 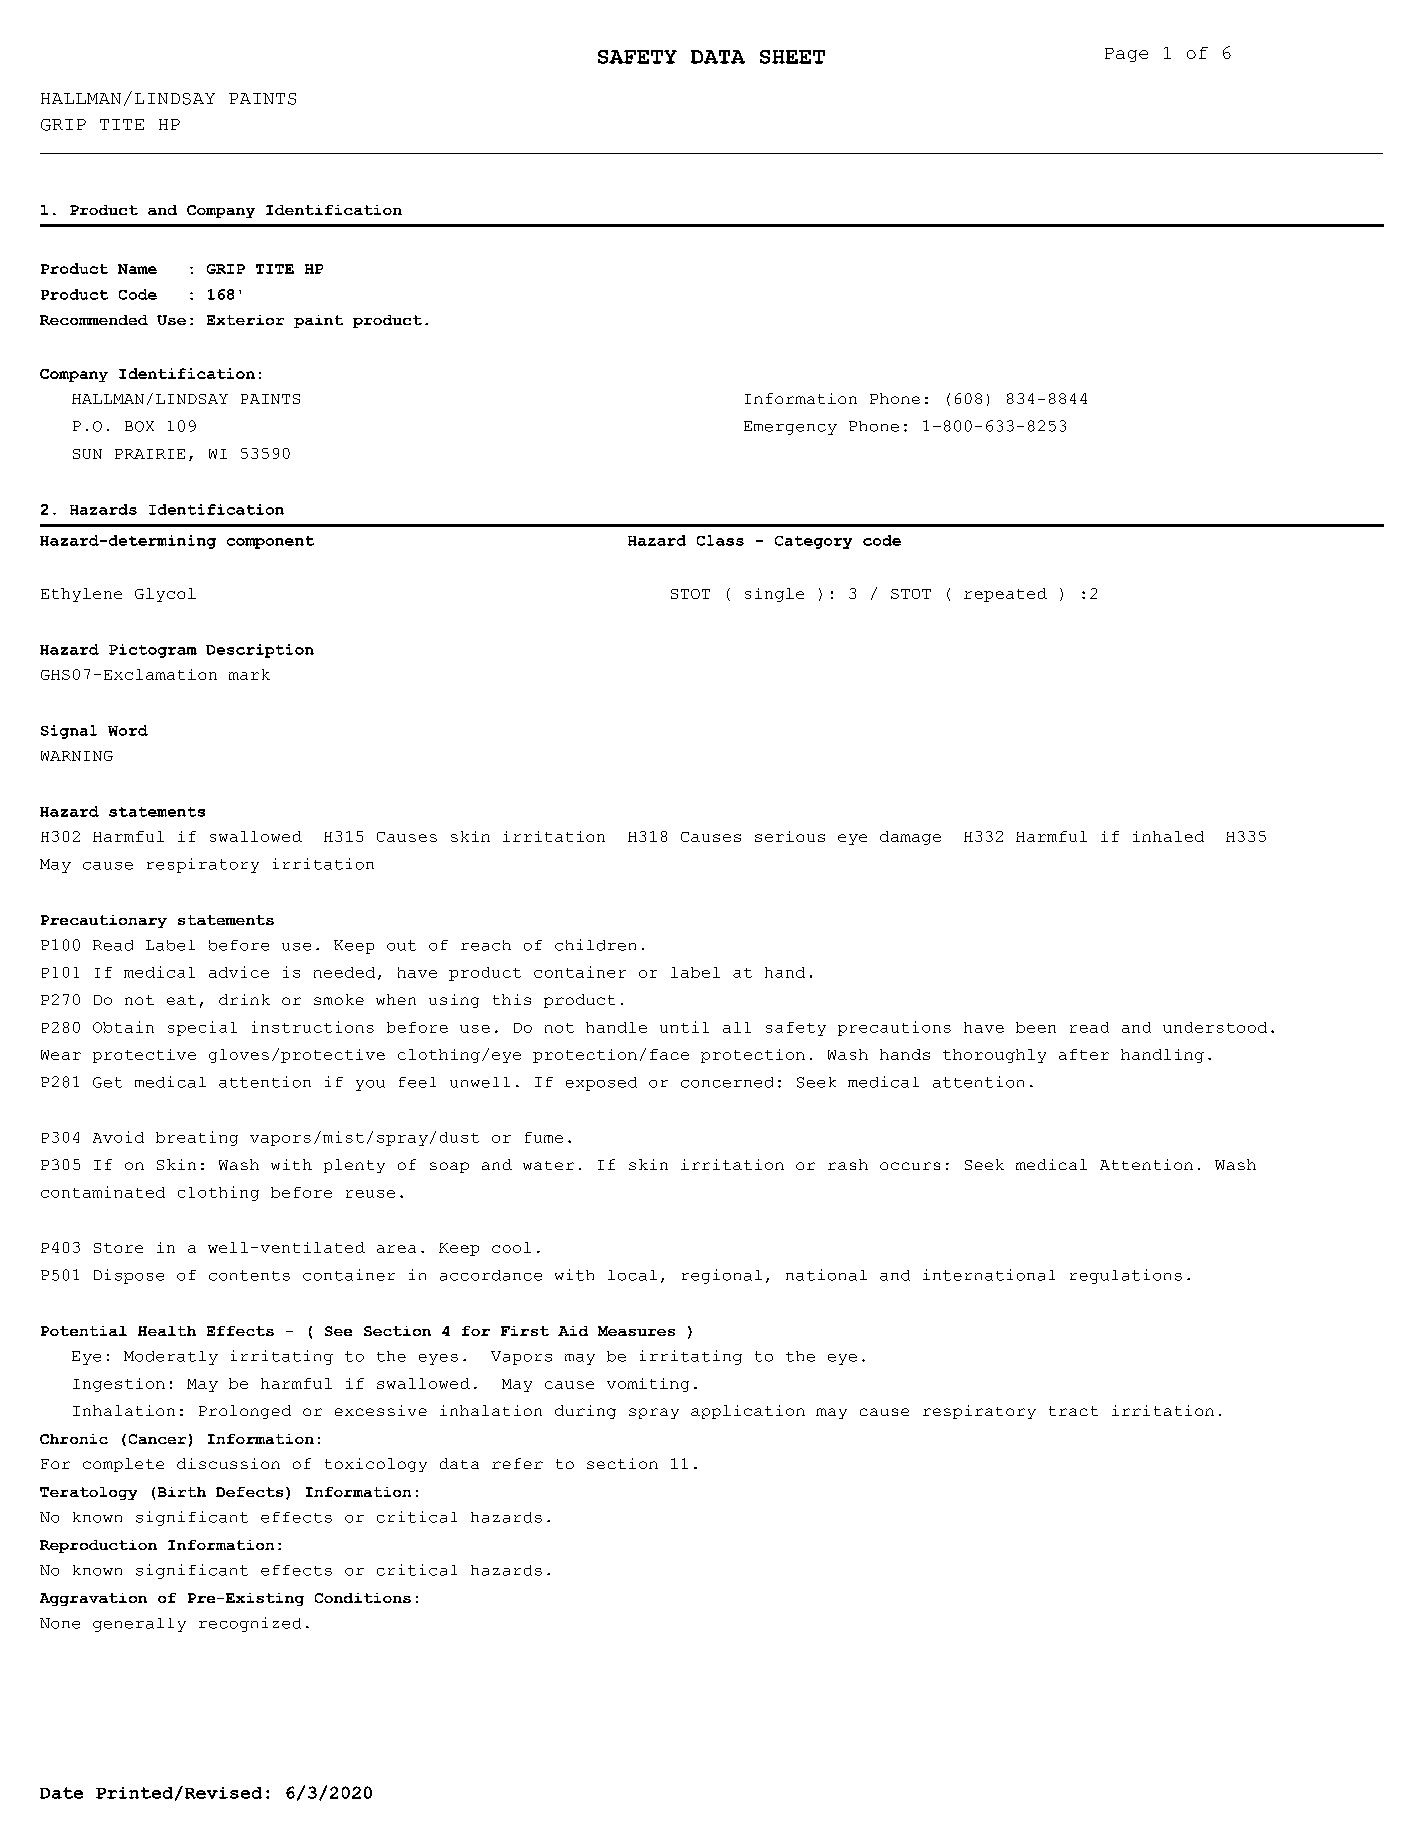 I want to click on single, so click(x=774, y=595).
